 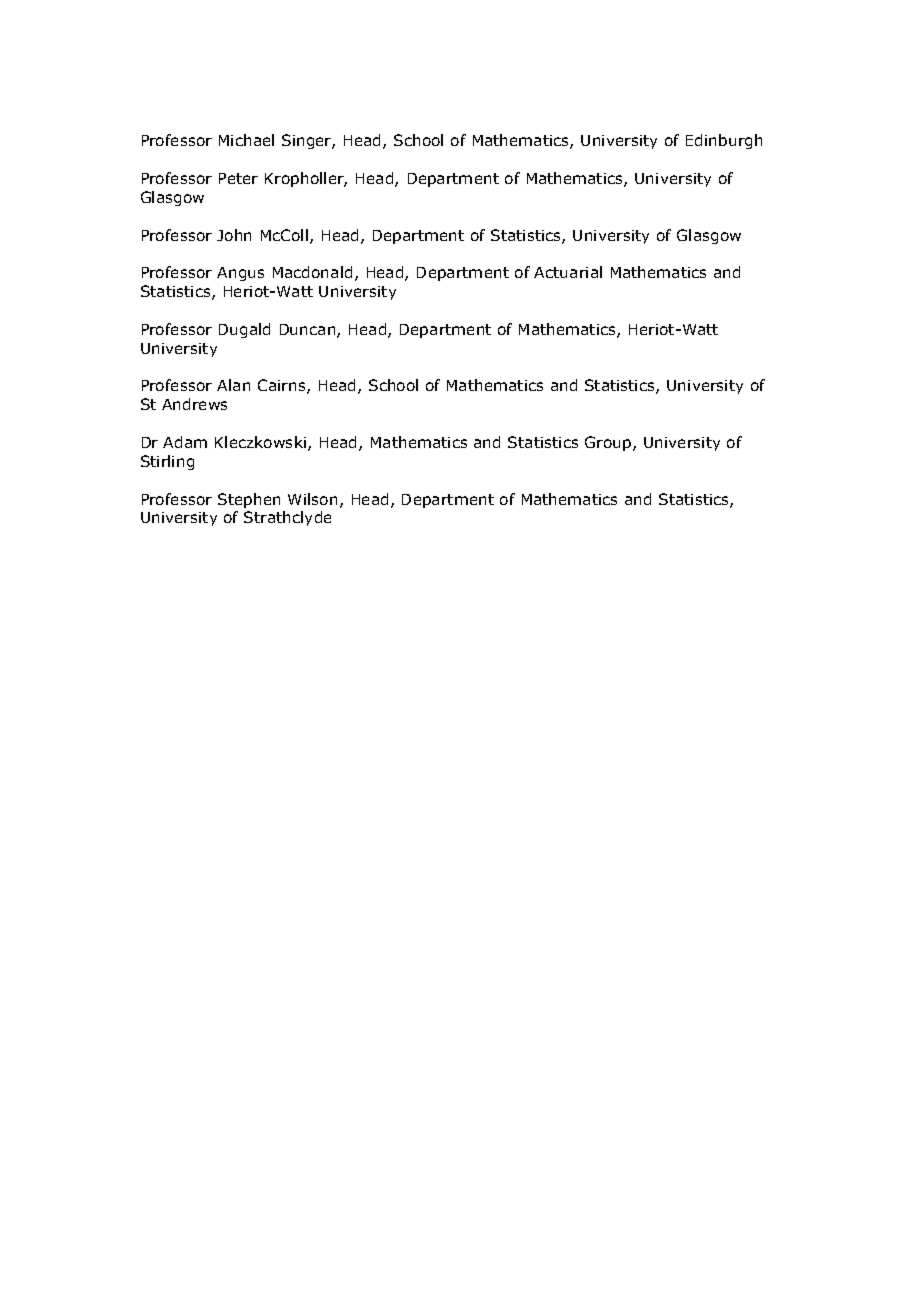 What do you see at coordinates (283, 386) in the screenshot?
I see `Cairns` at bounding box center [283, 386].
